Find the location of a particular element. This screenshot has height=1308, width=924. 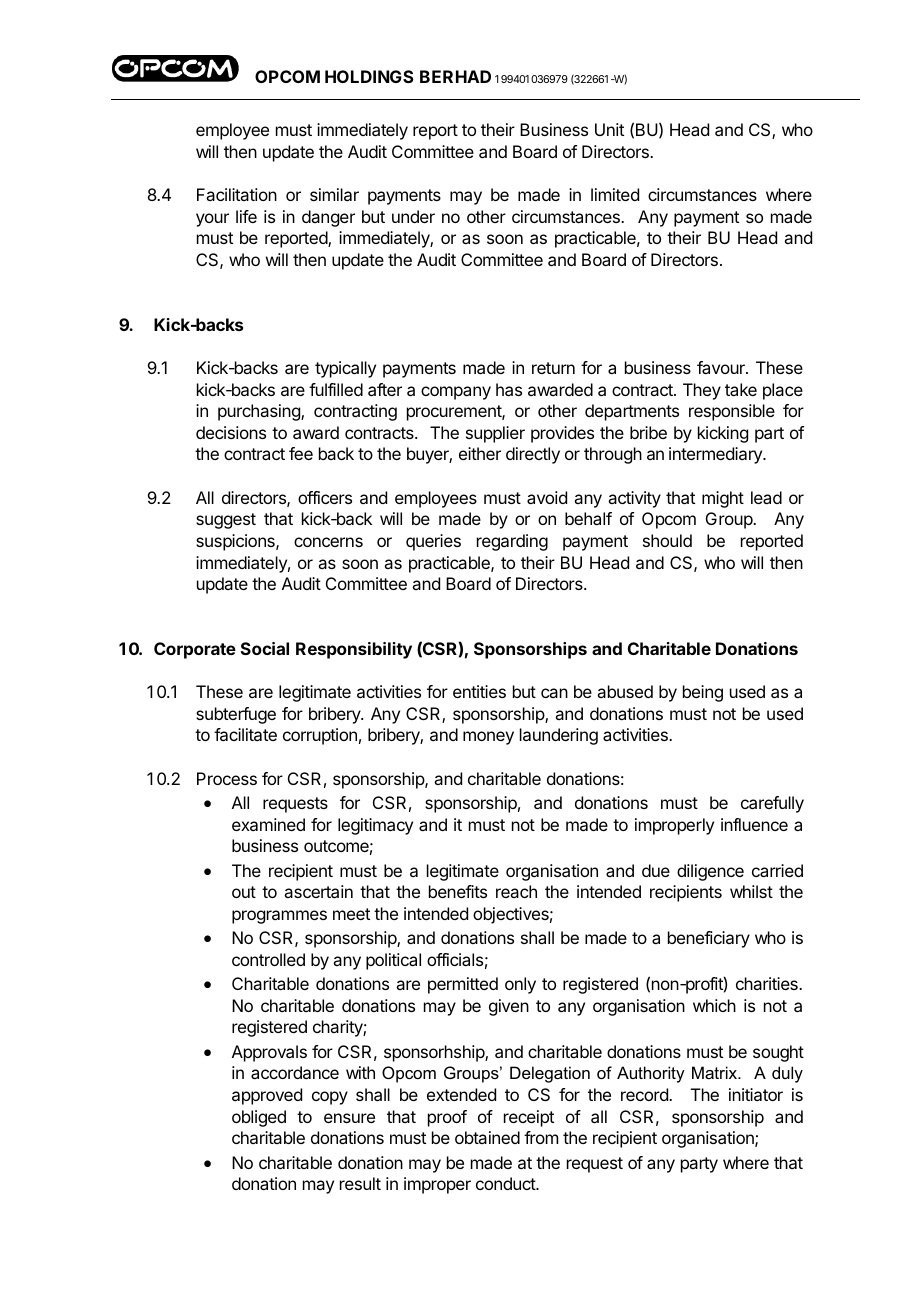

Facilitation is located at coordinates (237, 194).
